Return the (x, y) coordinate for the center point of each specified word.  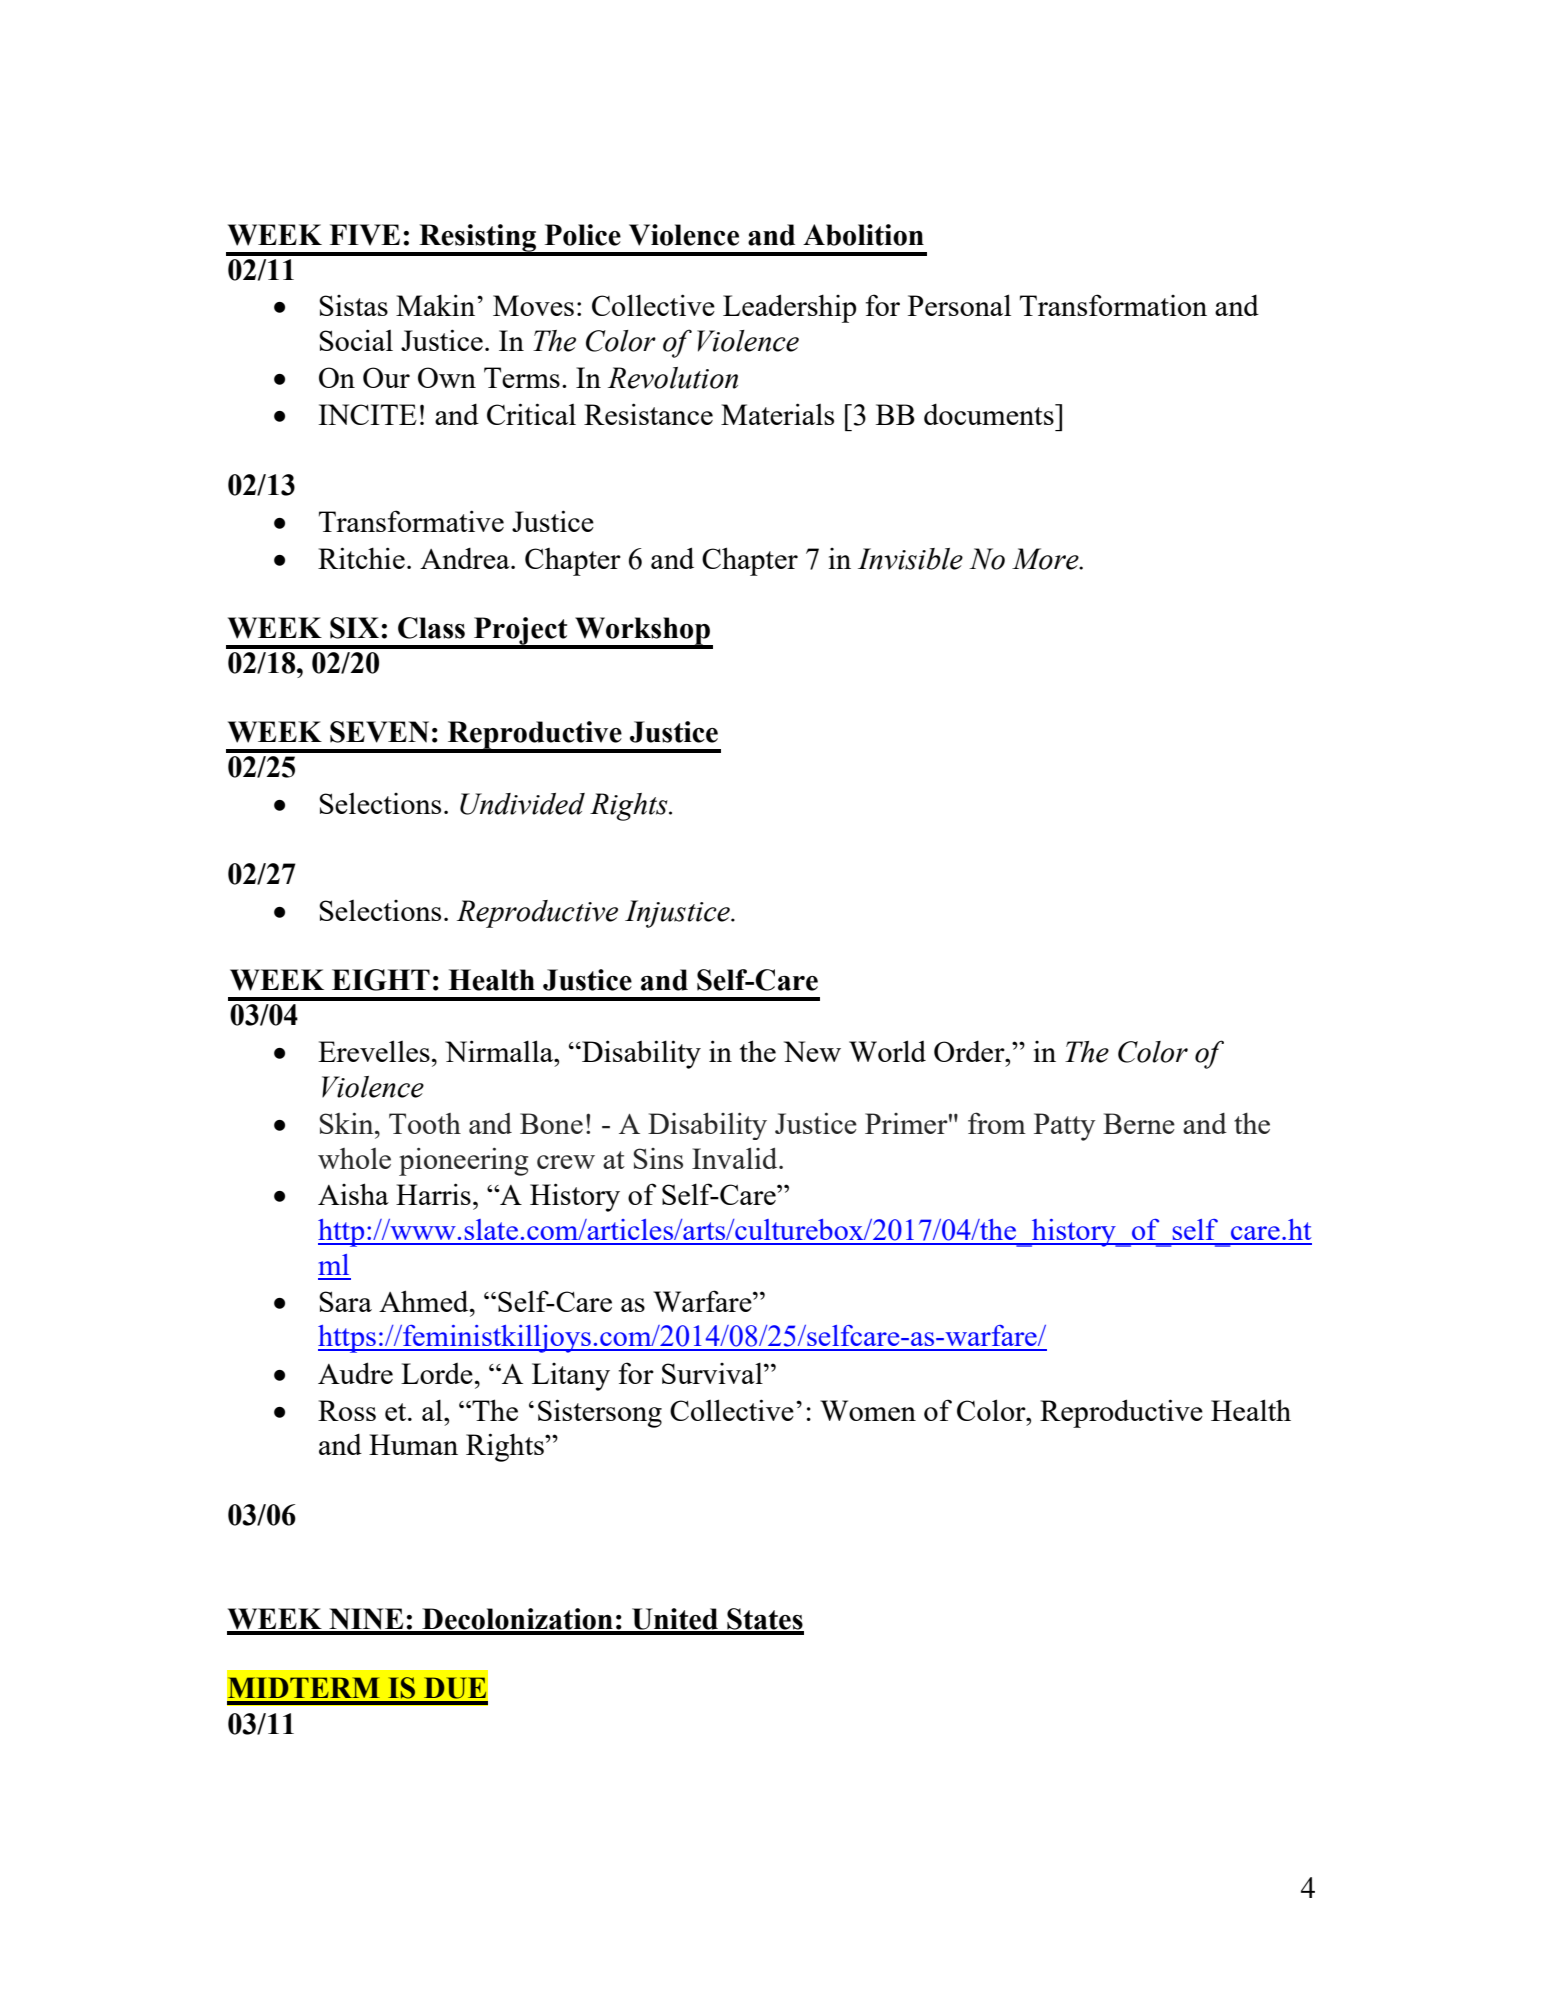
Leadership (789, 308)
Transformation (1113, 305)
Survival (713, 1373)
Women (868, 1410)
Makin (437, 305)
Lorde (437, 1373)
